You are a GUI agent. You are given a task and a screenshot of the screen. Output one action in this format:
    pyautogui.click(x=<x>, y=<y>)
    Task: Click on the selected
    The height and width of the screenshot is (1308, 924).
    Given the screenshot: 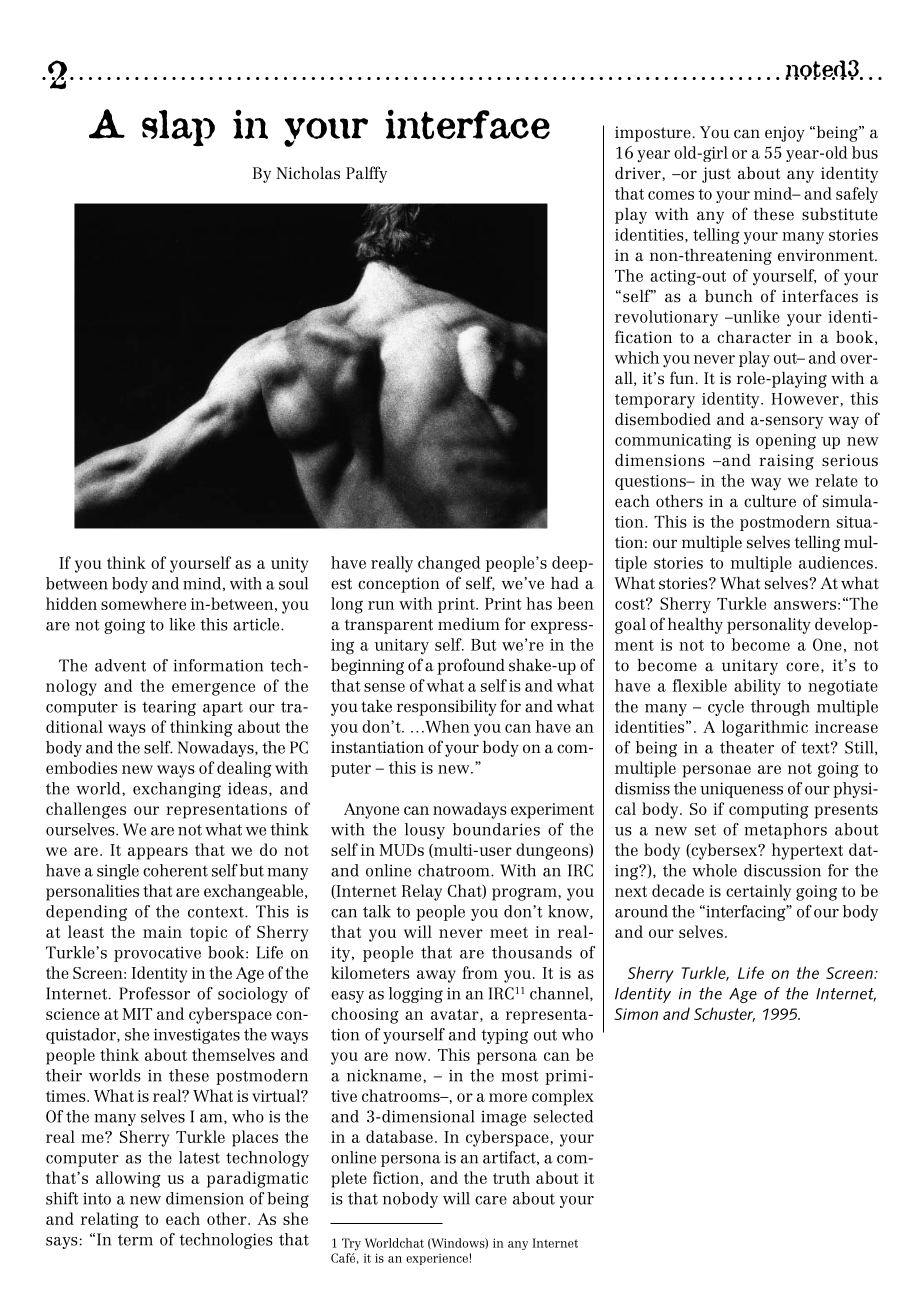 What is the action you would take?
    pyautogui.click(x=563, y=1116)
